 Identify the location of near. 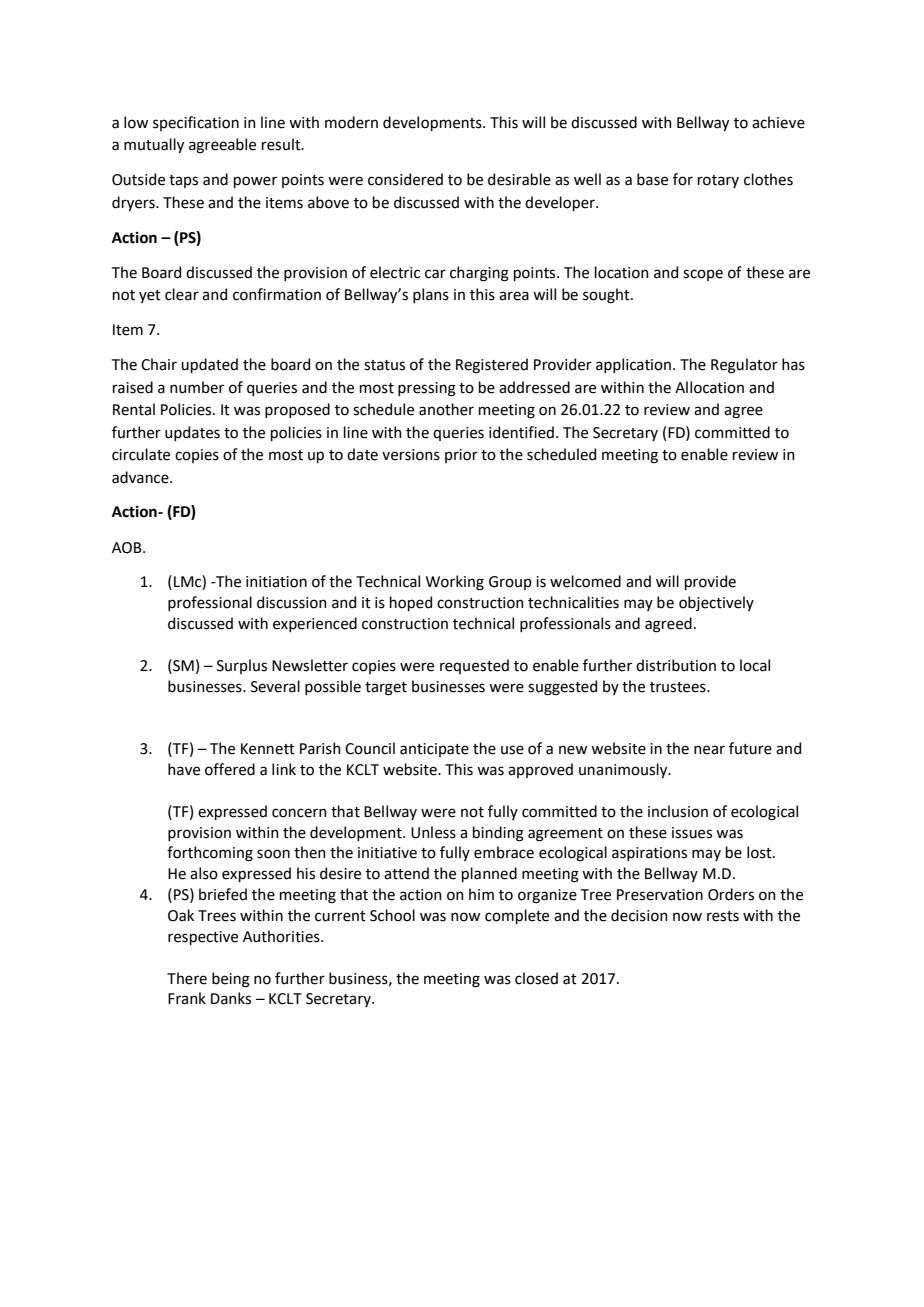
(709, 750).
